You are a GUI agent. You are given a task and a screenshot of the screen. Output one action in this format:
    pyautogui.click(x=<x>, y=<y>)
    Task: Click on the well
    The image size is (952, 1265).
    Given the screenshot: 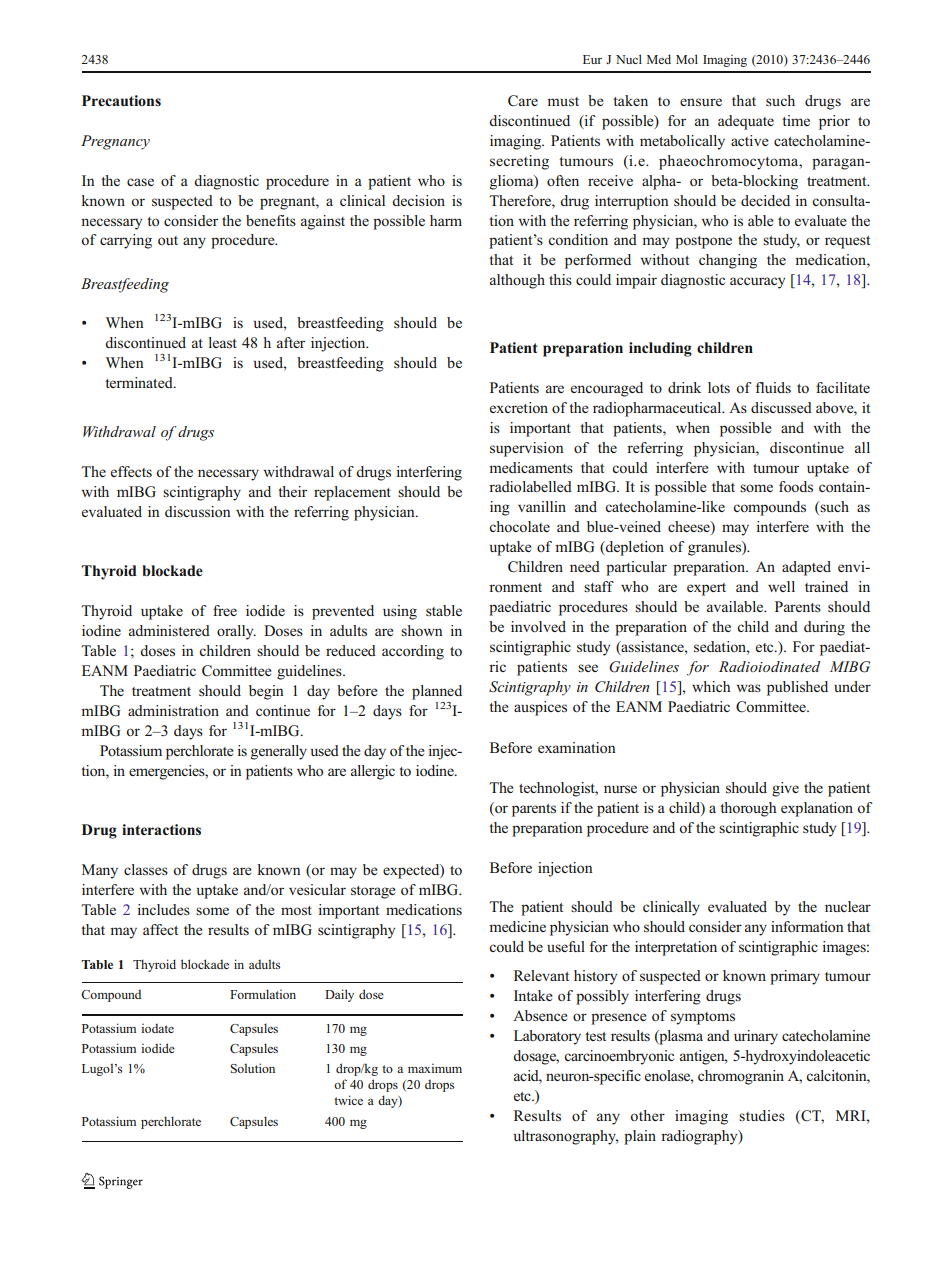 What is the action you would take?
    pyautogui.click(x=781, y=586)
